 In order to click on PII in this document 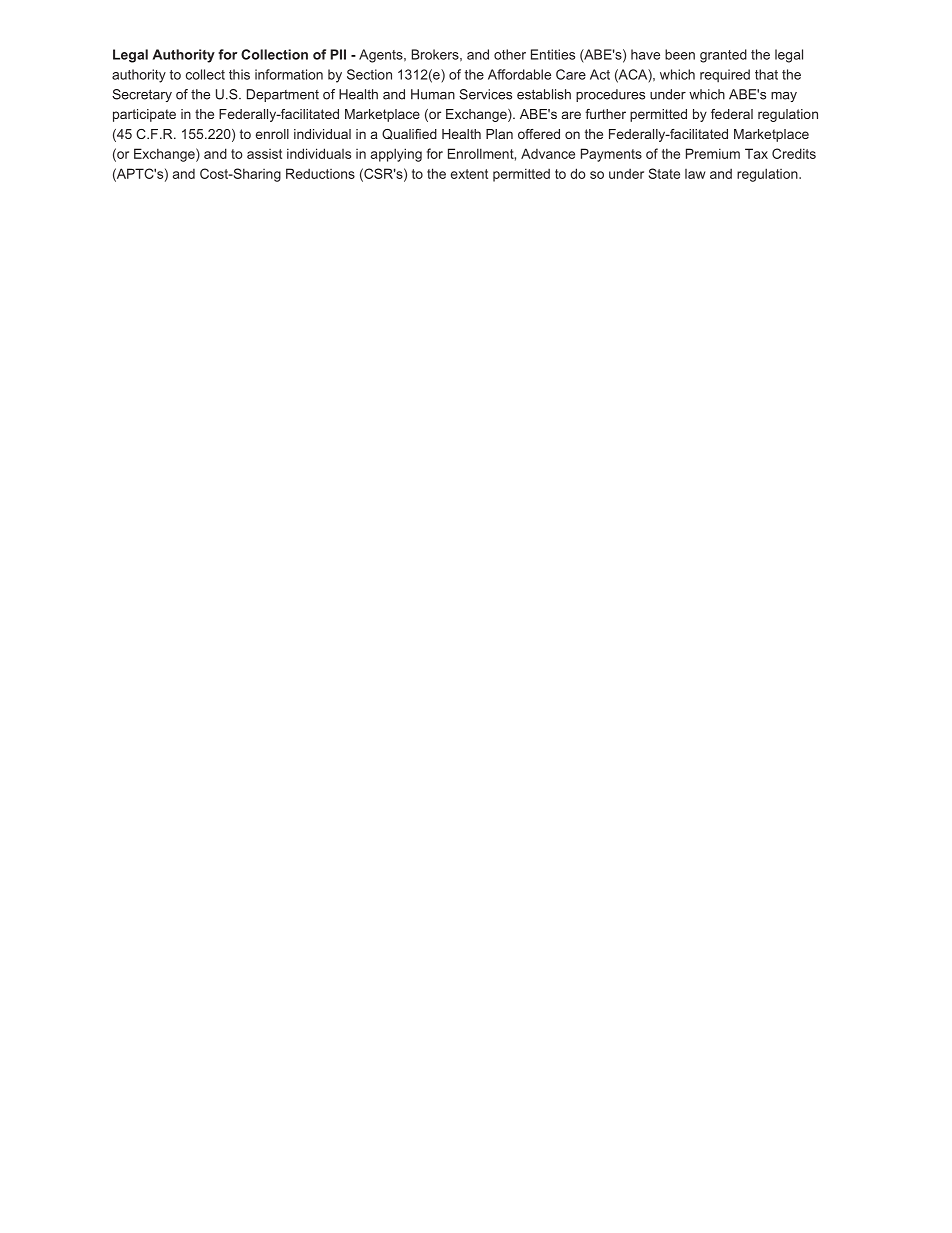, I will do `click(338, 54)`.
